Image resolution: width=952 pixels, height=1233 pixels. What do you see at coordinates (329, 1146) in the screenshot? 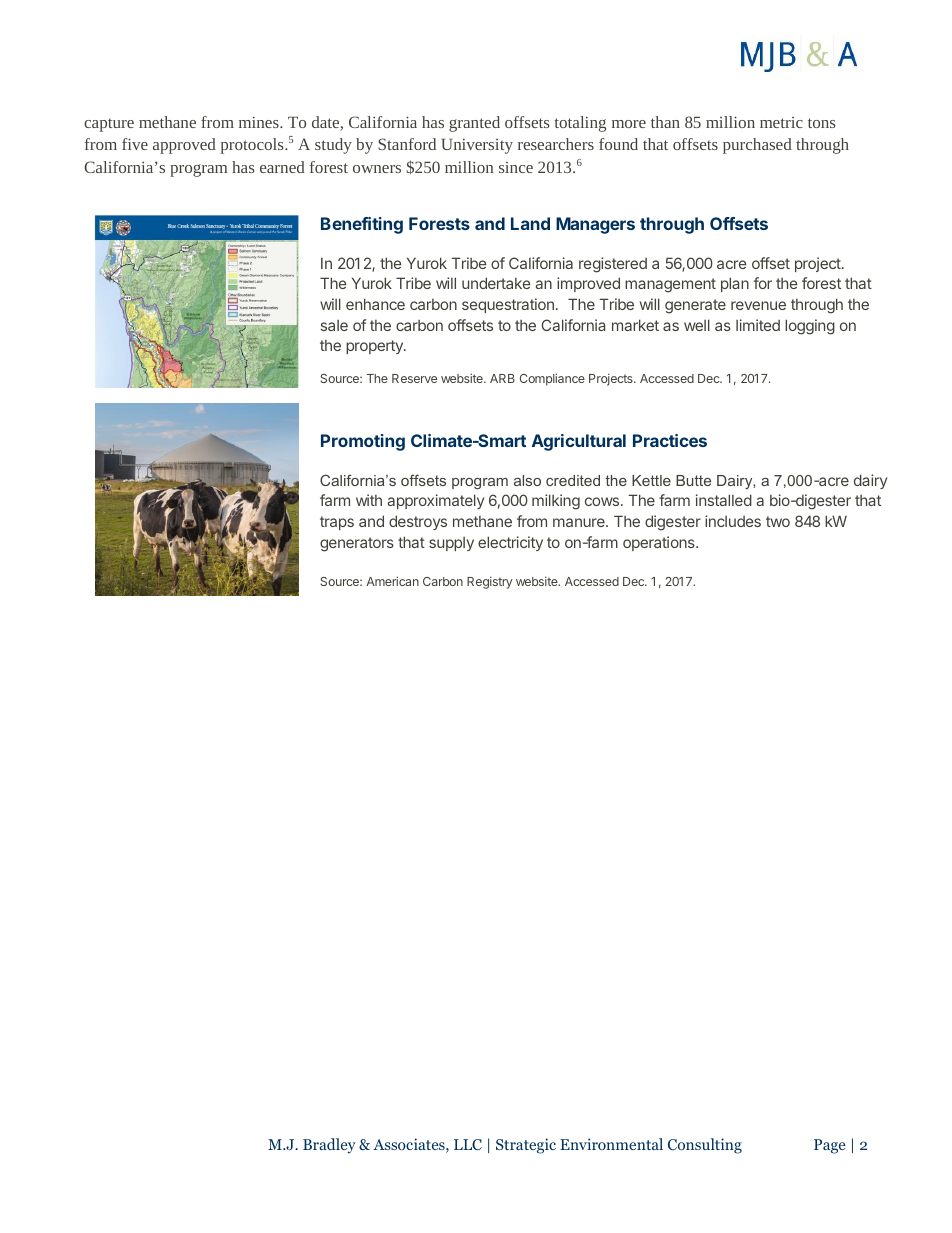
I see `Bradley` at bounding box center [329, 1146].
